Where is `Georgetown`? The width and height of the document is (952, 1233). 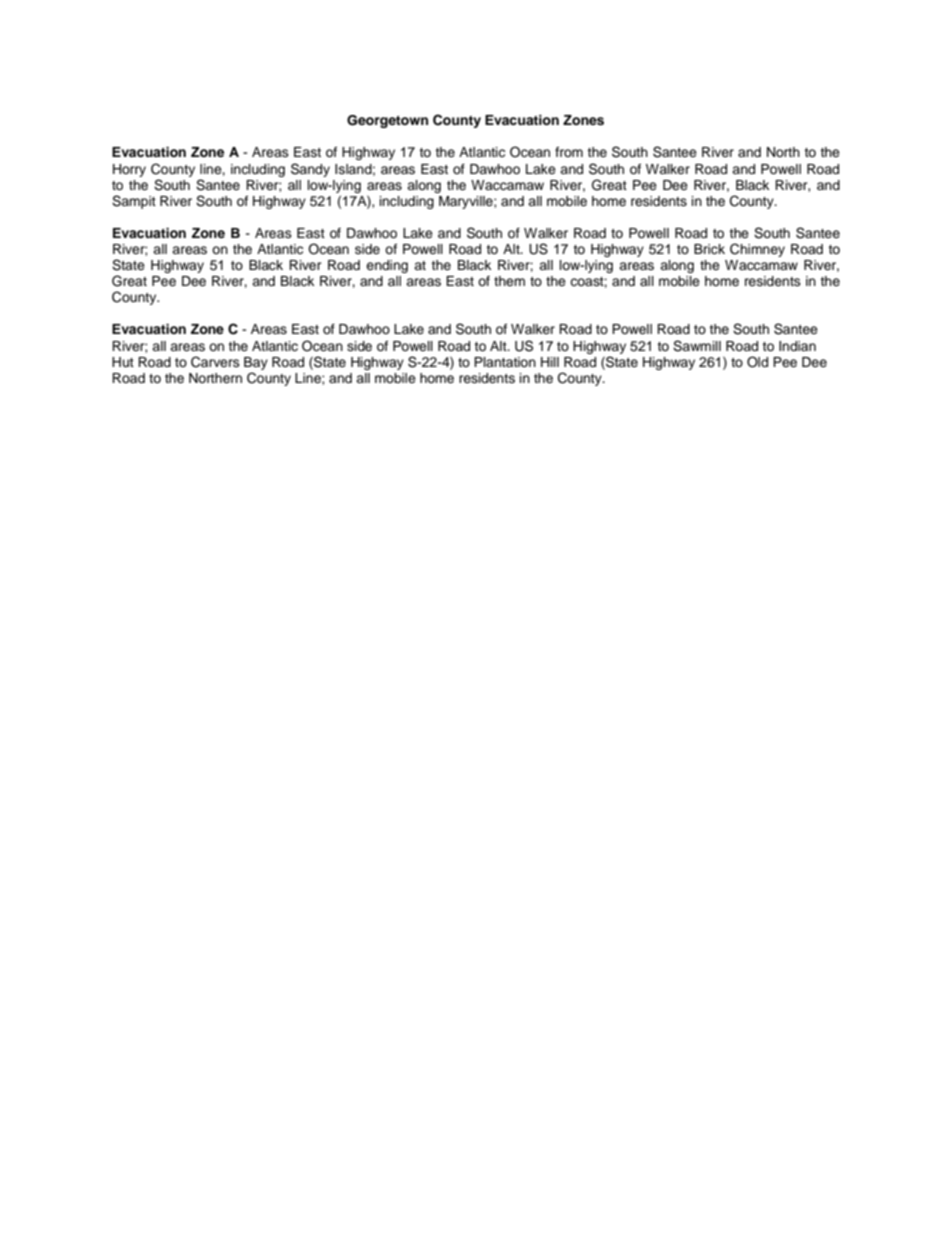
Georgetown is located at coordinates (387, 121).
